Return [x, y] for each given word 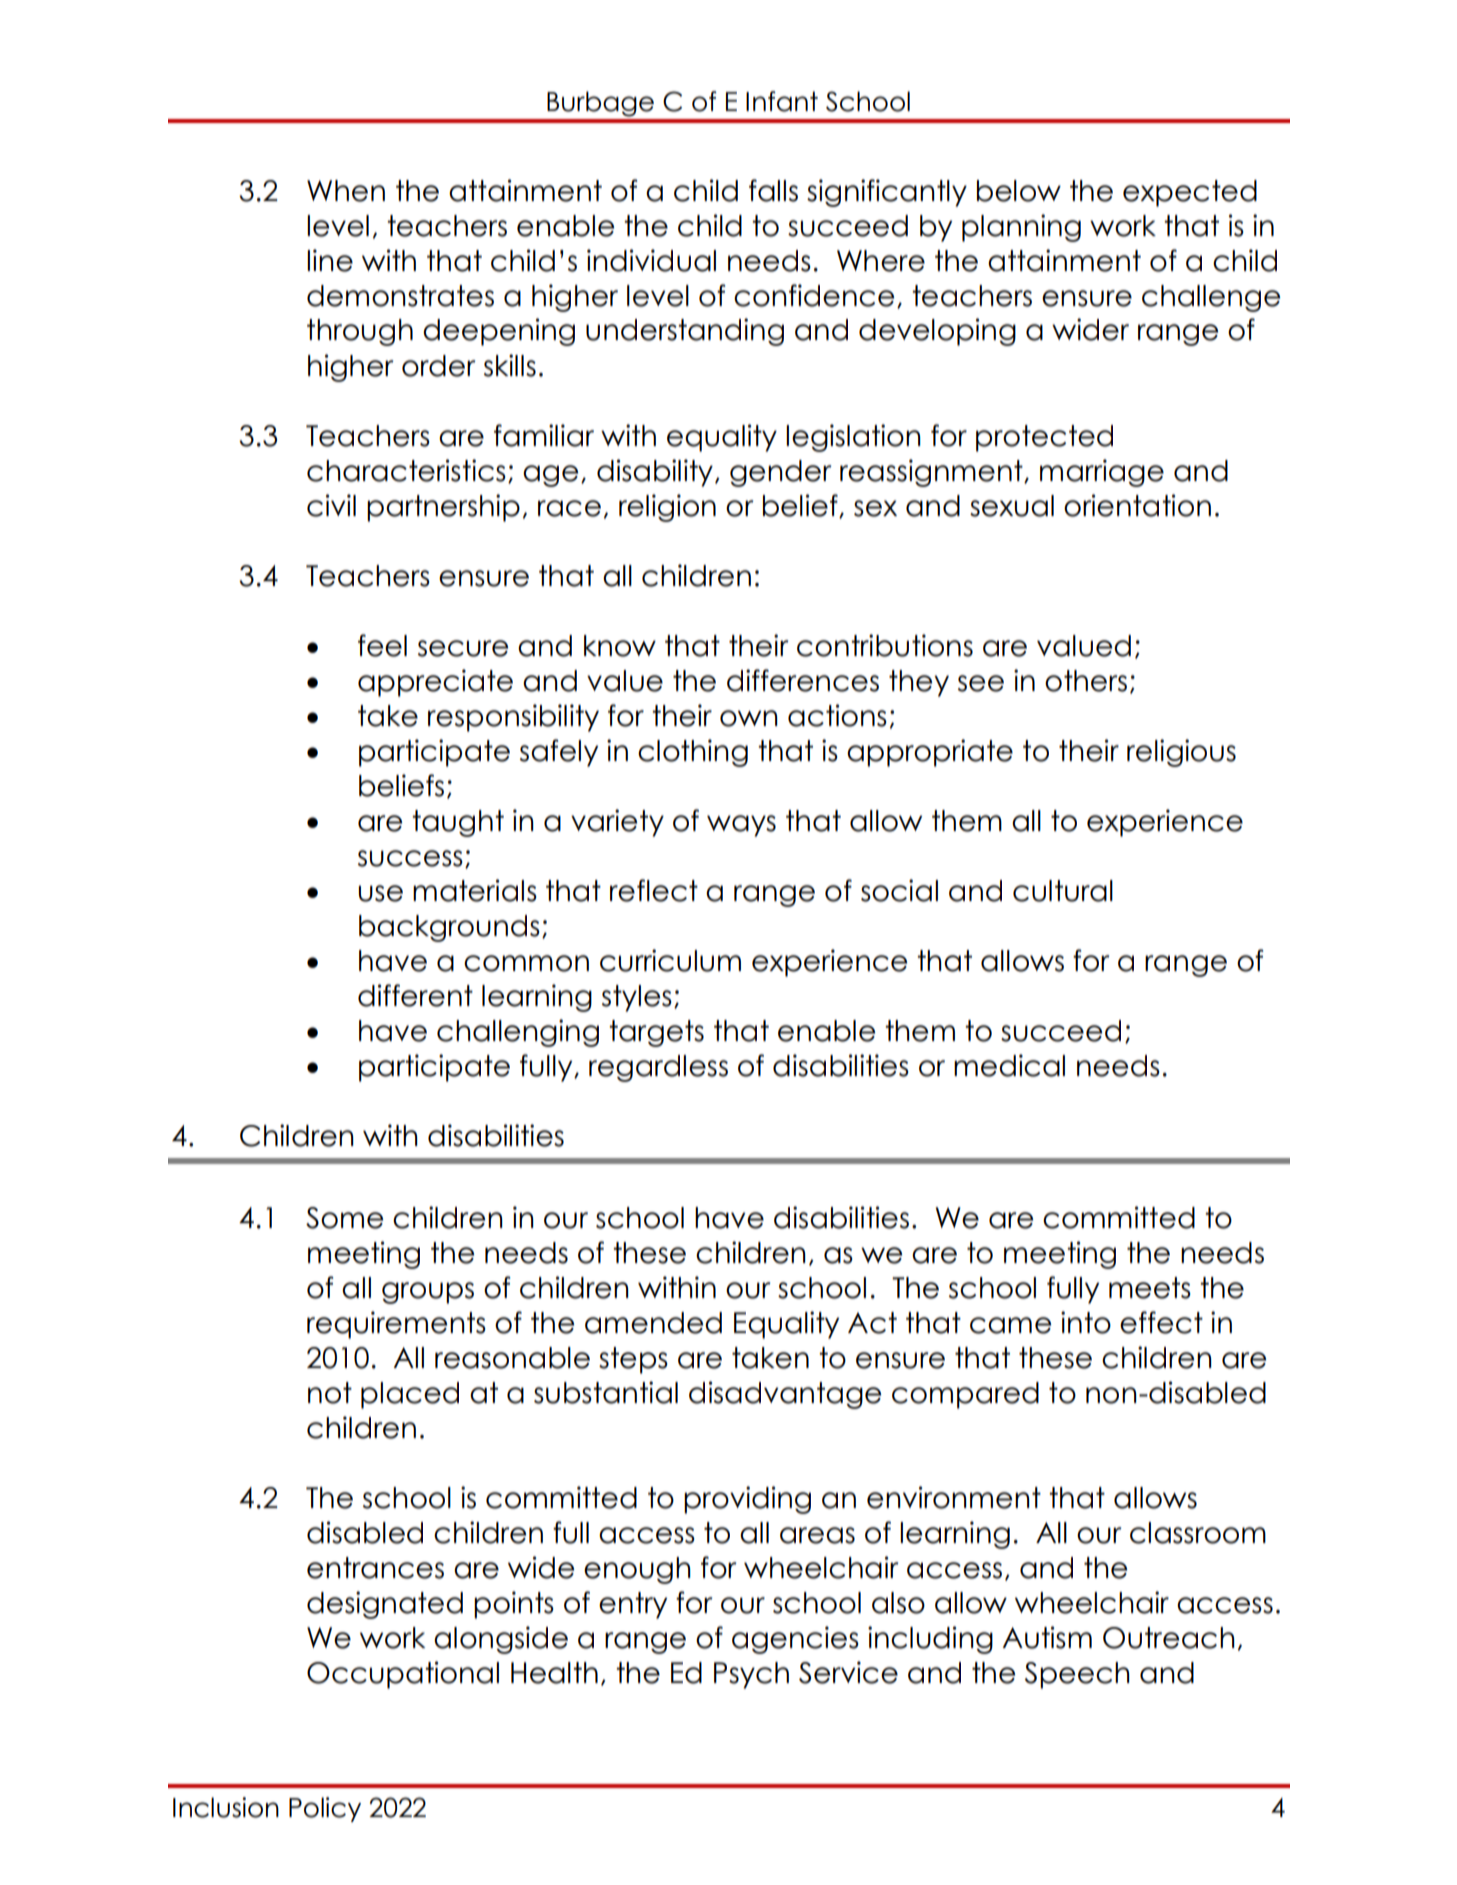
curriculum [670, 960]
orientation [1137, 505]
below [1019, 191]
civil [331, 505]
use [380, 893]
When [346, 191]
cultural [1063, 891]
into [1086, 1322]
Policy [325, 1809]
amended [653, 1323]
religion [667, 508]
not [330, 1393]
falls [773, 190]
